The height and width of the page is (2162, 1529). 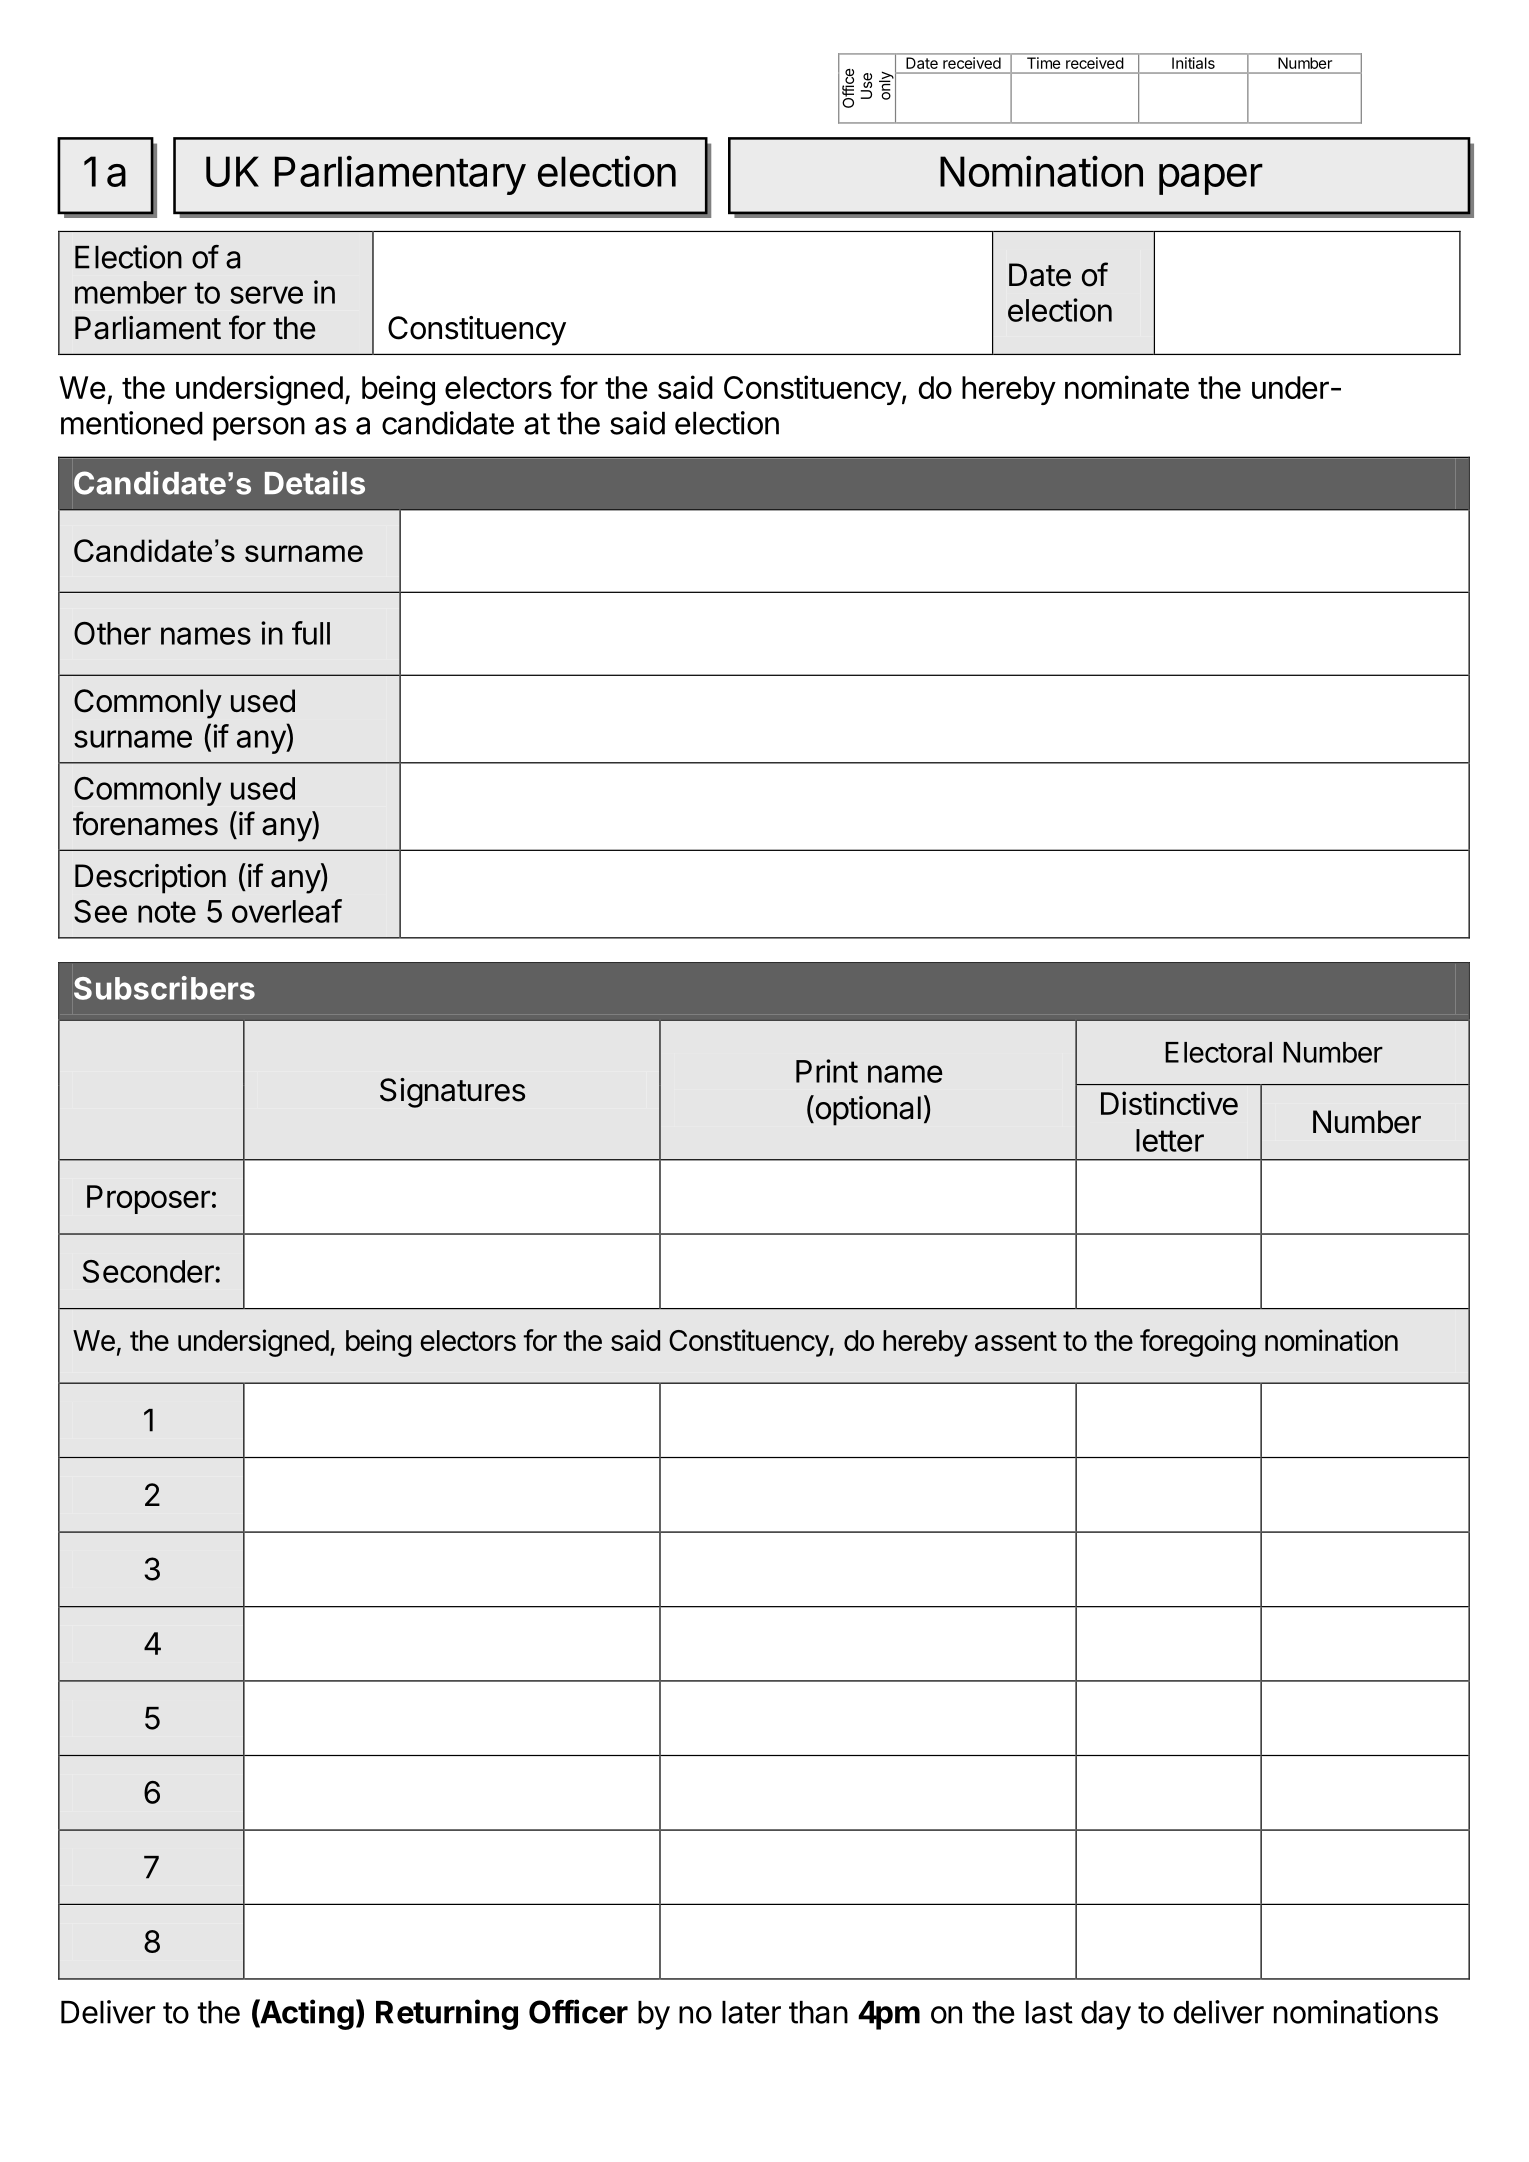 What do you see at coordinates (751, 2012) in the page?
I see `later` at bounding box center [751, 2012].
